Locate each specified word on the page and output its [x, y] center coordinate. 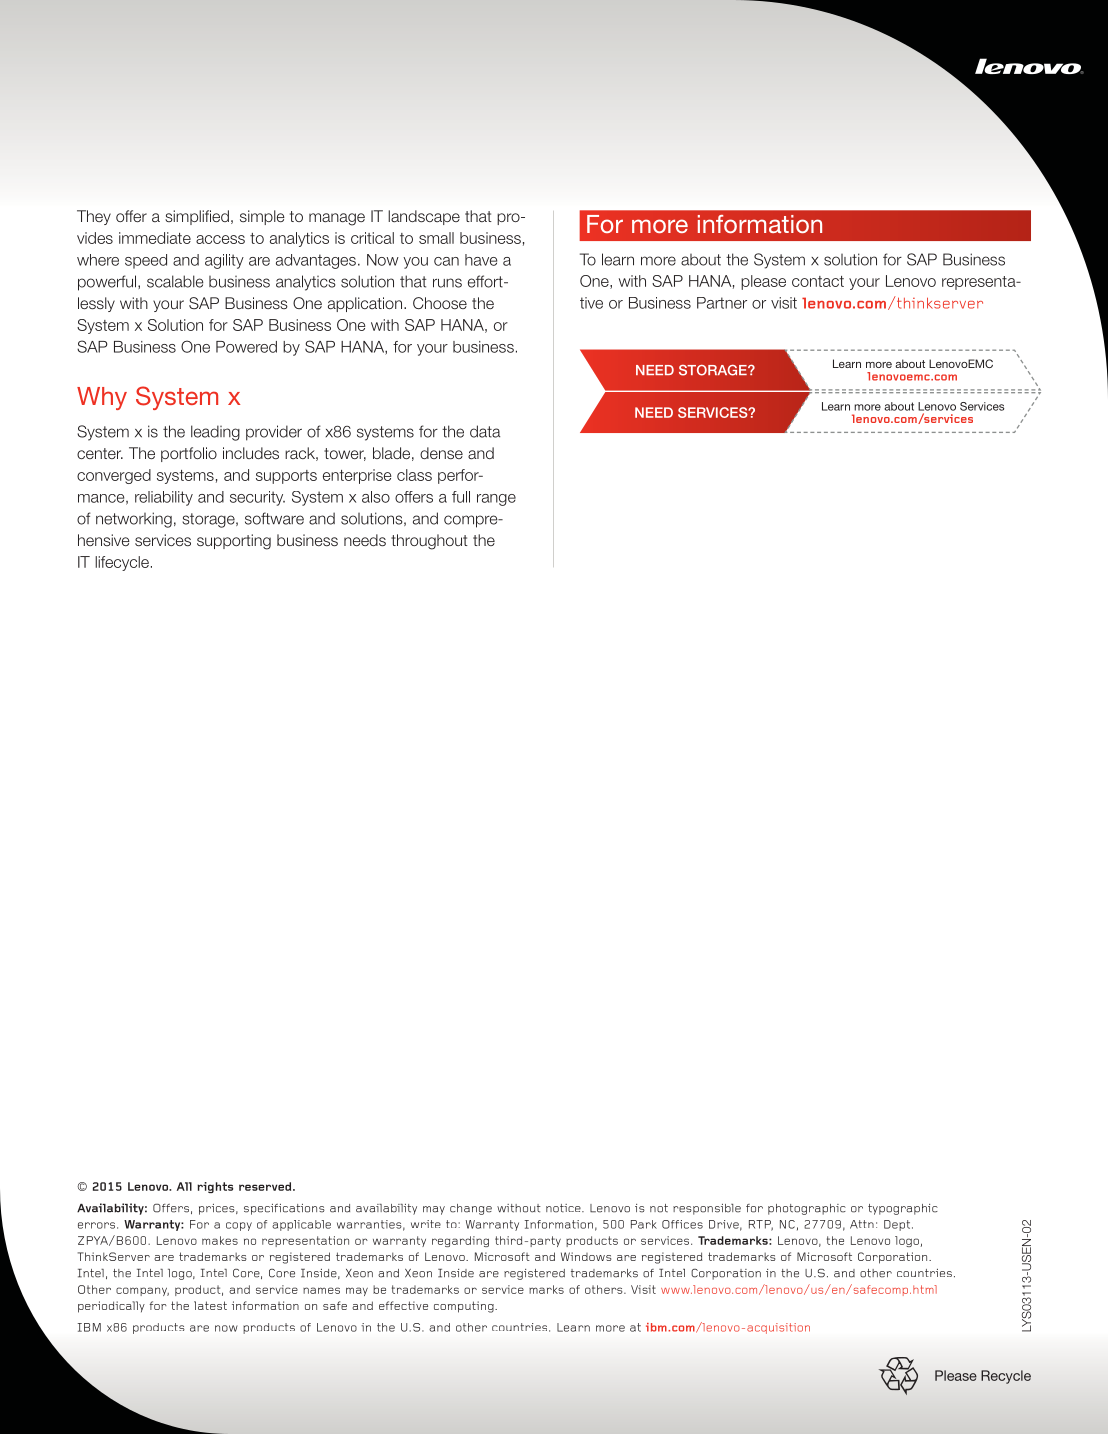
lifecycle [122, 563]
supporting [234, 542]
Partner [722, 303]
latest [210, 1305]
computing [465, 1307]
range [496, 500]
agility [224, 261]
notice [564, 1208]
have [481, 260]
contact [818, 281]
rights [215, 1187]
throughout [429, 542]
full [461, 497]
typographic [903, 1209]
